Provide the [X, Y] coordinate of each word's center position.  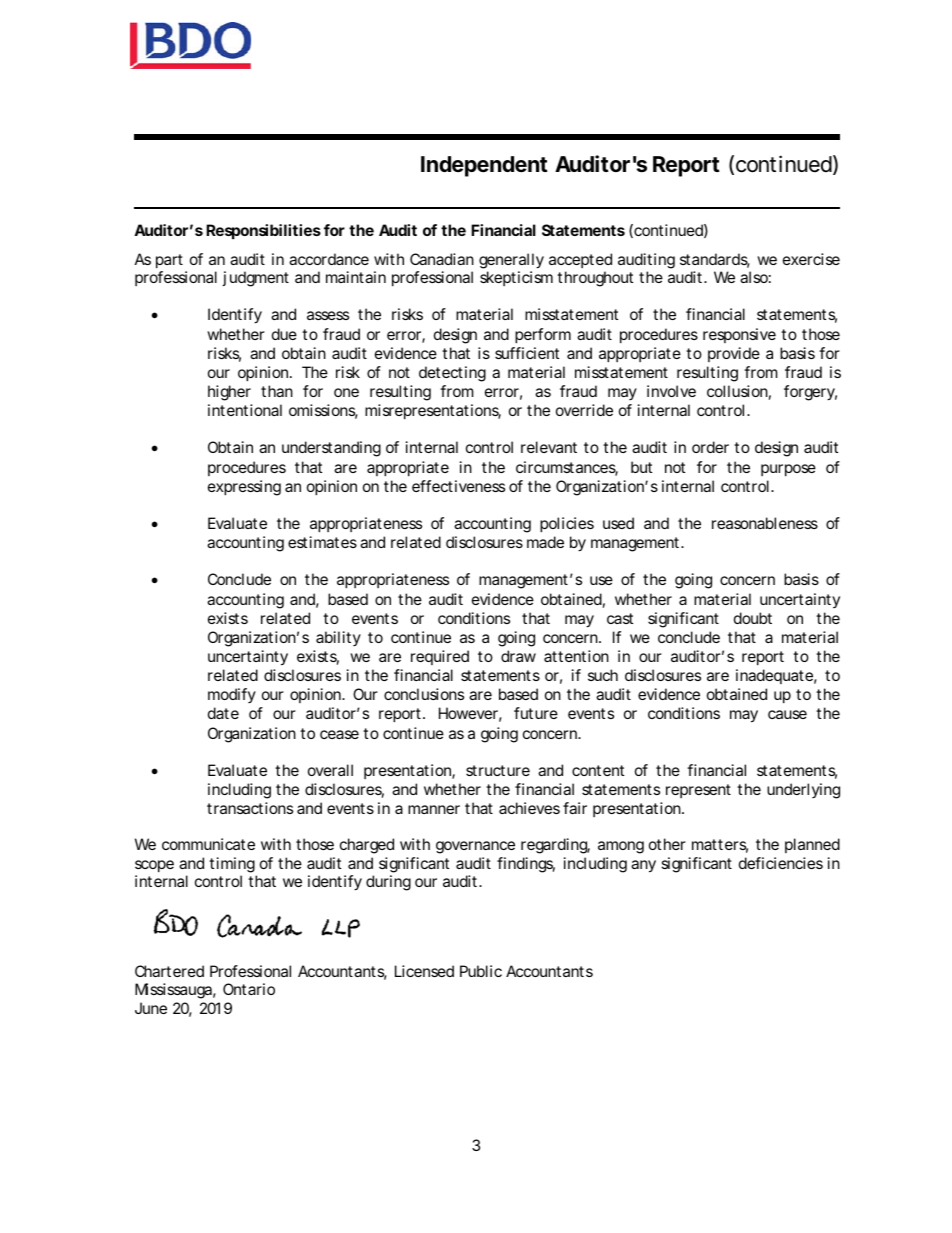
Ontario [249, 989]
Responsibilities [263, 231]
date [223, 713]
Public [481, 971]
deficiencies [781, 863]
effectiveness [458, 486]
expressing [244, 488]
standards [715, 260]
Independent [484, 166]
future [536, 713]
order [710, 447]
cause [787, 714]
